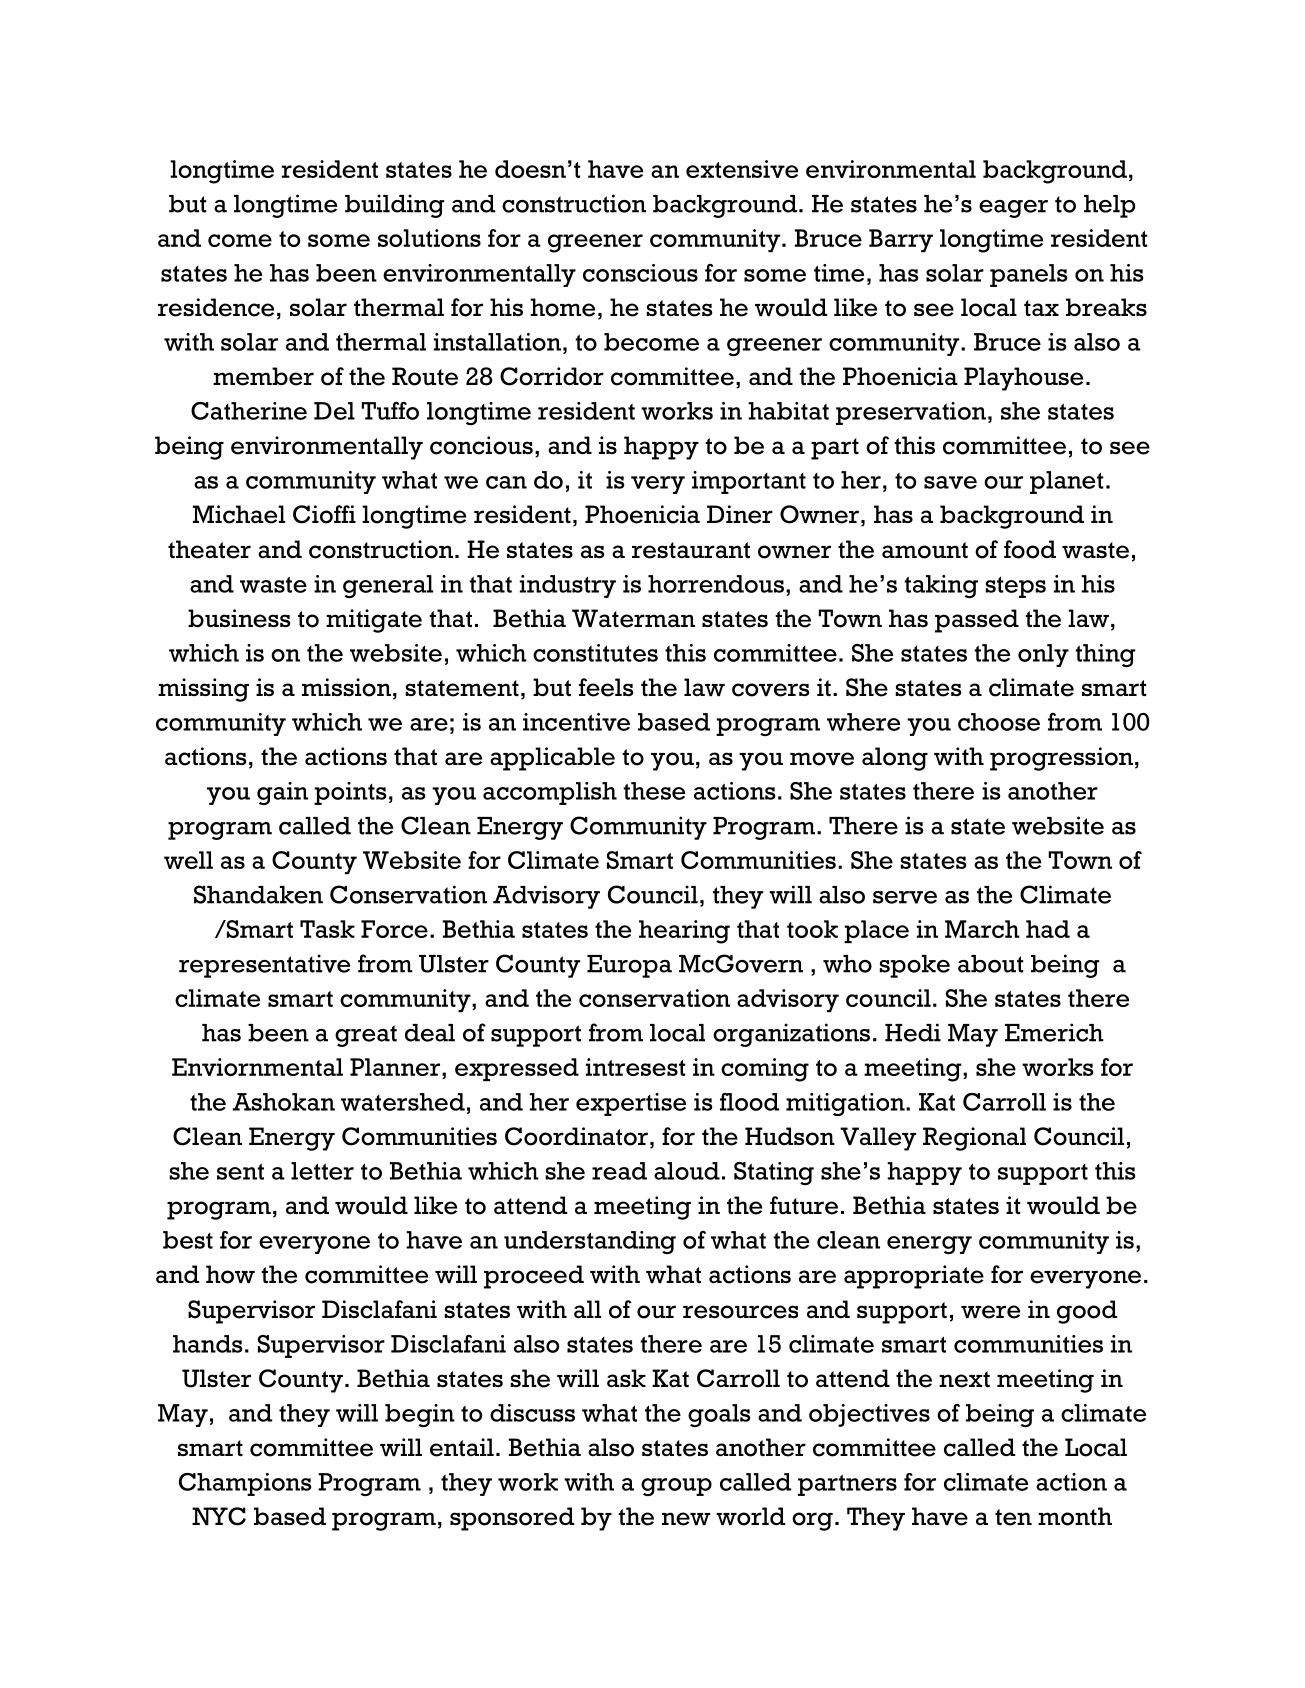 The image size is (1305, 1688). What do you see at coordinates (334, 411) in the page?
I see `Del` at bounding box center [334, 411].
